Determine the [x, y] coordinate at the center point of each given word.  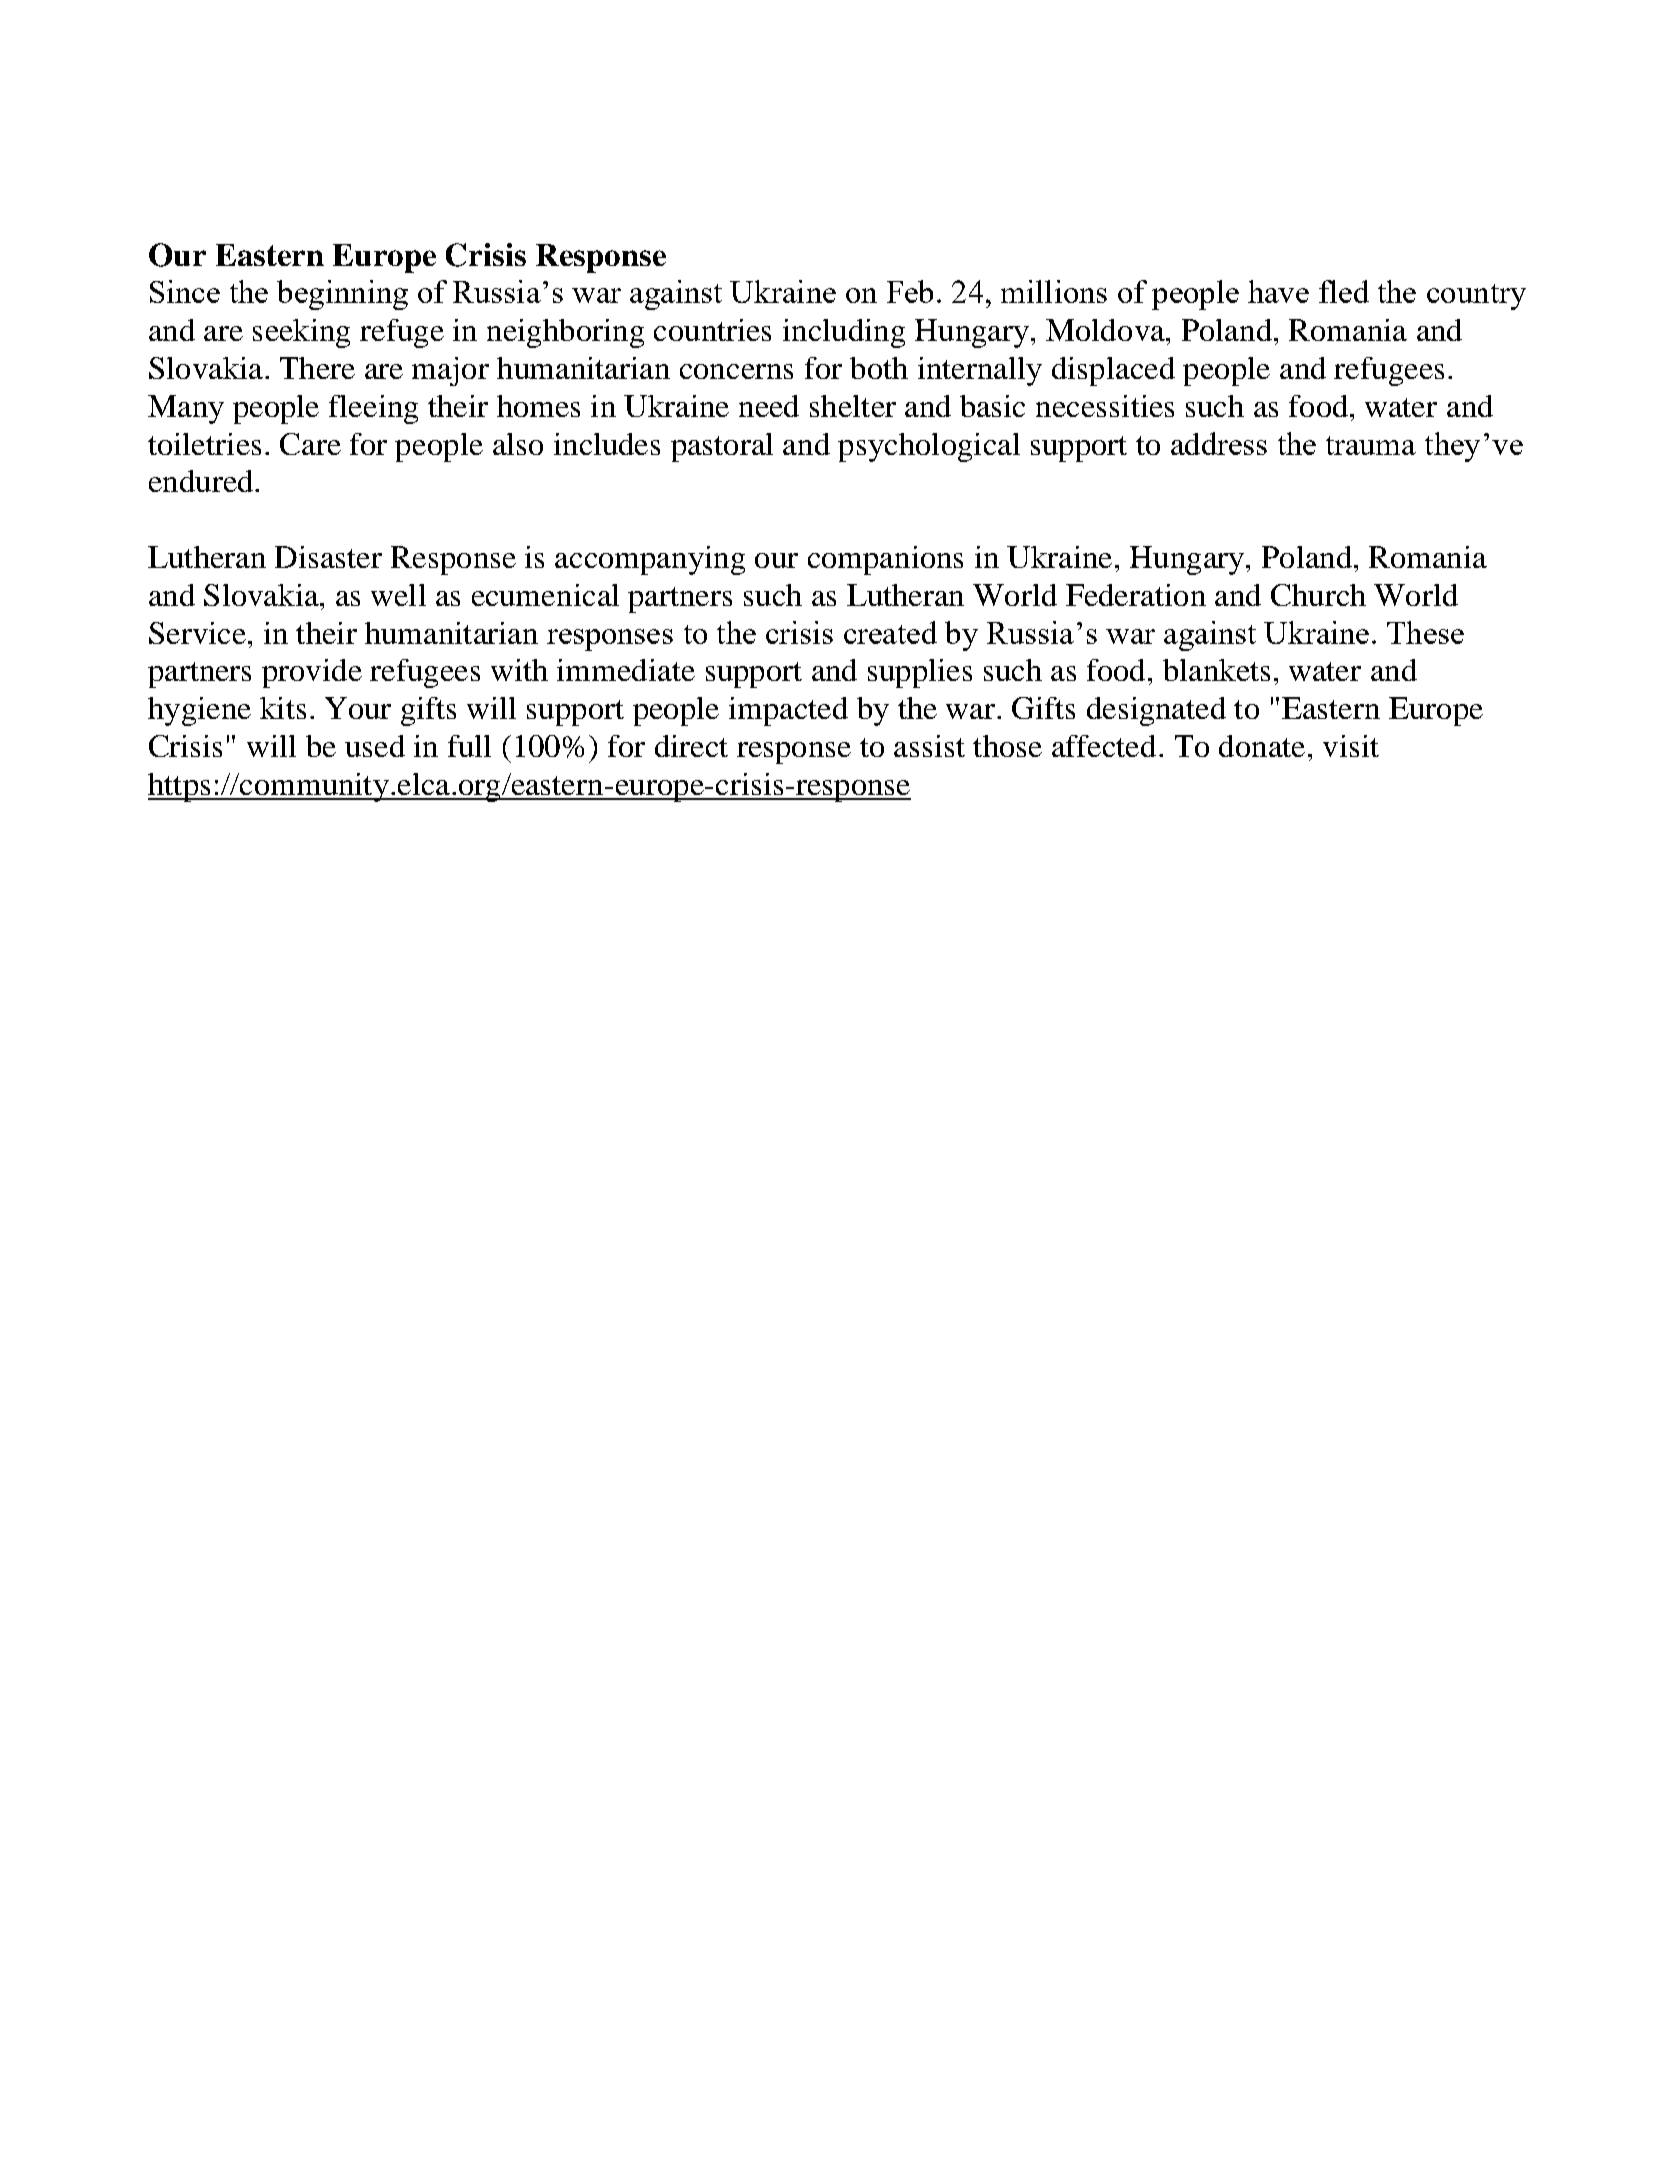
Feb [910, 291]
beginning [342, 295]
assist [929, 746]
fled [1344, 291]
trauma [1371, 445]
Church [1318, 595]
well [398, 595]
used [375, 746]
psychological [929, 447]
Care [310, 444]
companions [885, 560]
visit [1351, 746]
